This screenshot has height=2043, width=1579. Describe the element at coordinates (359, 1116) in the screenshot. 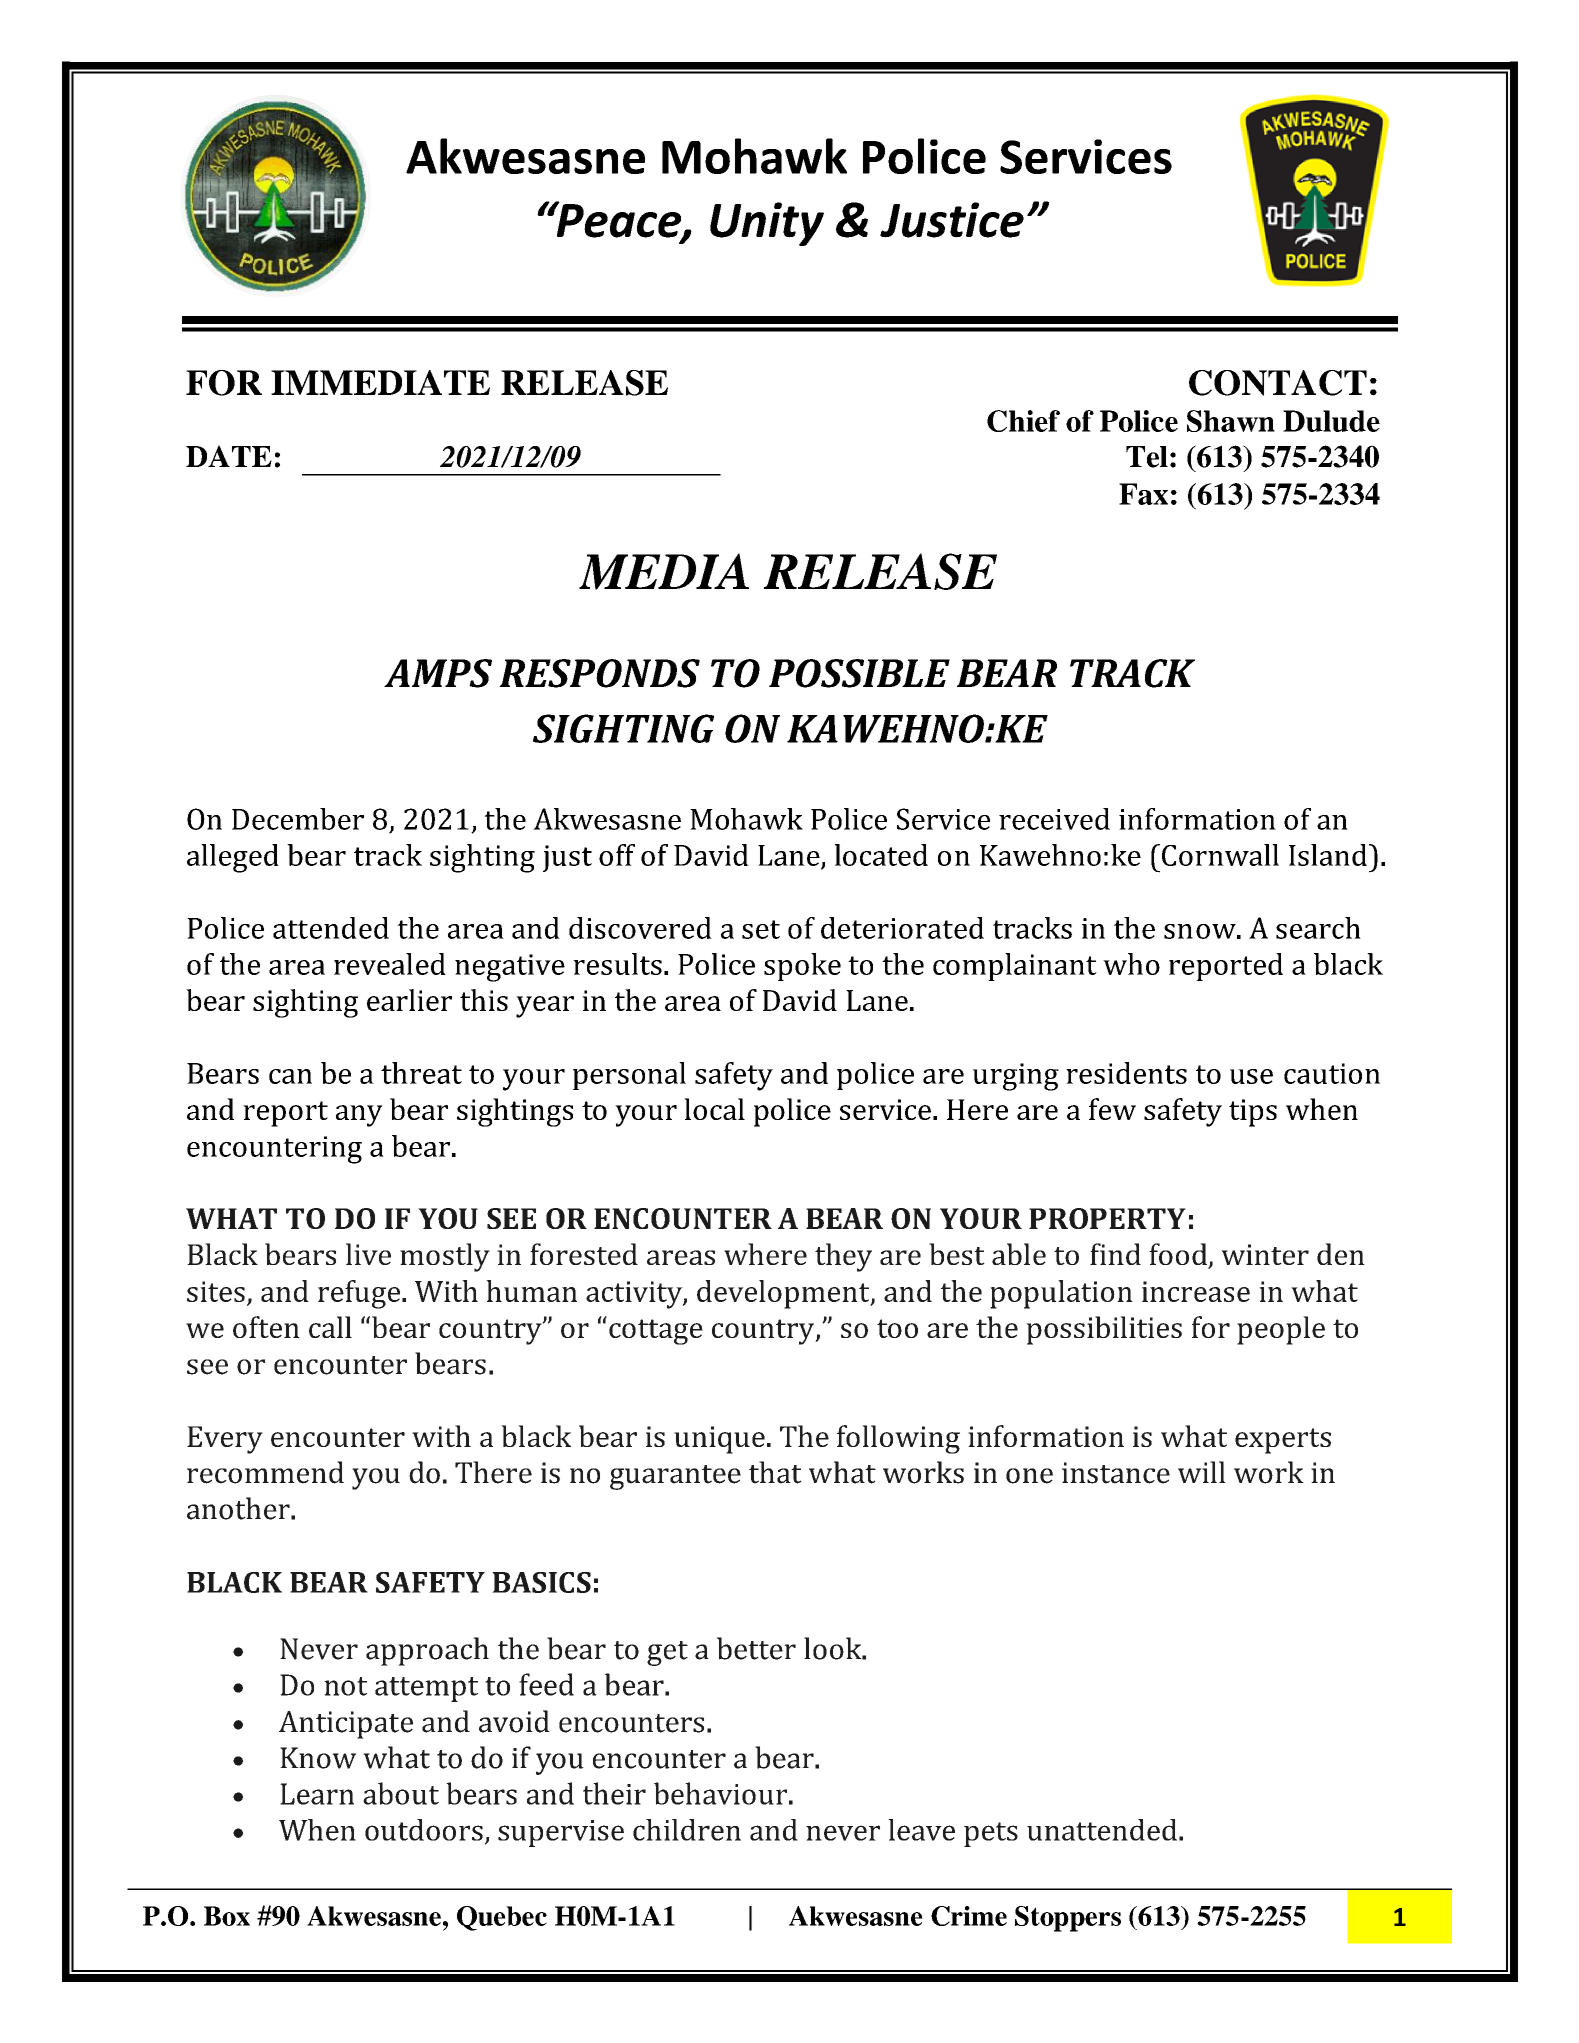

I see `any` at that location.
